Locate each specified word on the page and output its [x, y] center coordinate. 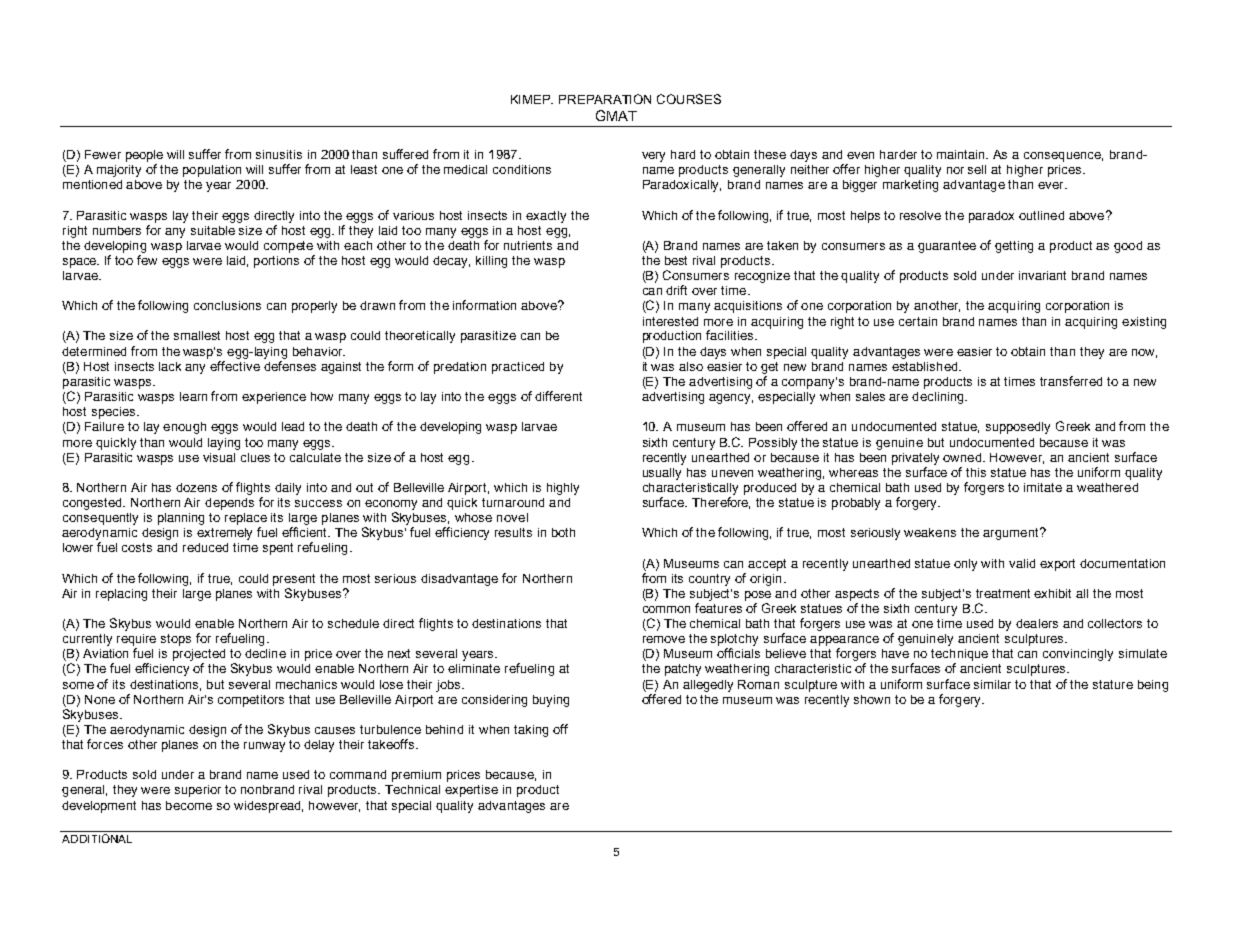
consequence [1063, 157]
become [189, 805]
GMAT [616, 115]
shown [872, 699]
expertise [471, 791]
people [144, 156]
